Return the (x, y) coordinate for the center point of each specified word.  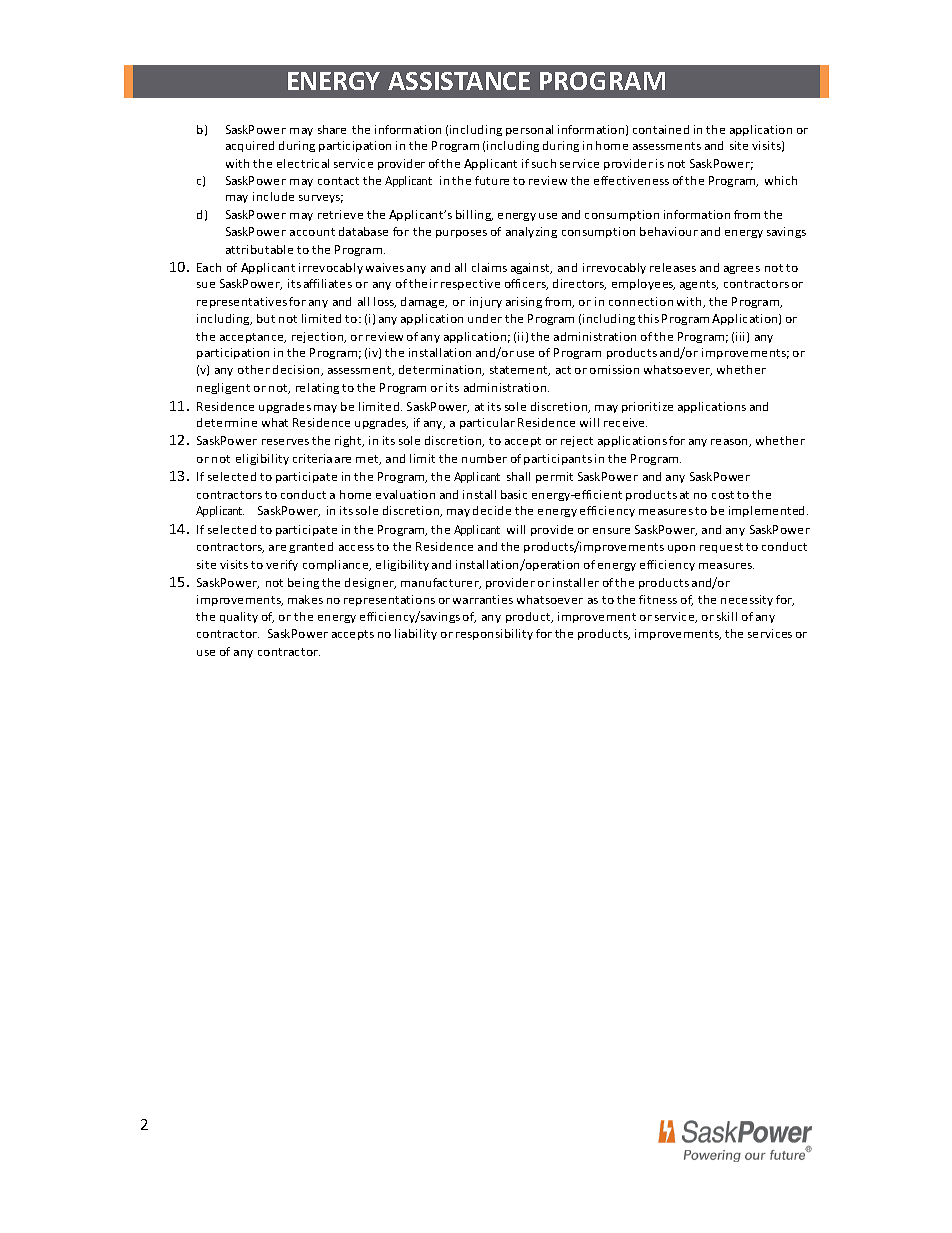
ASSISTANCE (459, 81)
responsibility (494, 634)
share (332, 129)
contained (661, 129)
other (254, 369)
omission (614, 369)
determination (441, 370)
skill (727, 616)
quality (239, 617)
